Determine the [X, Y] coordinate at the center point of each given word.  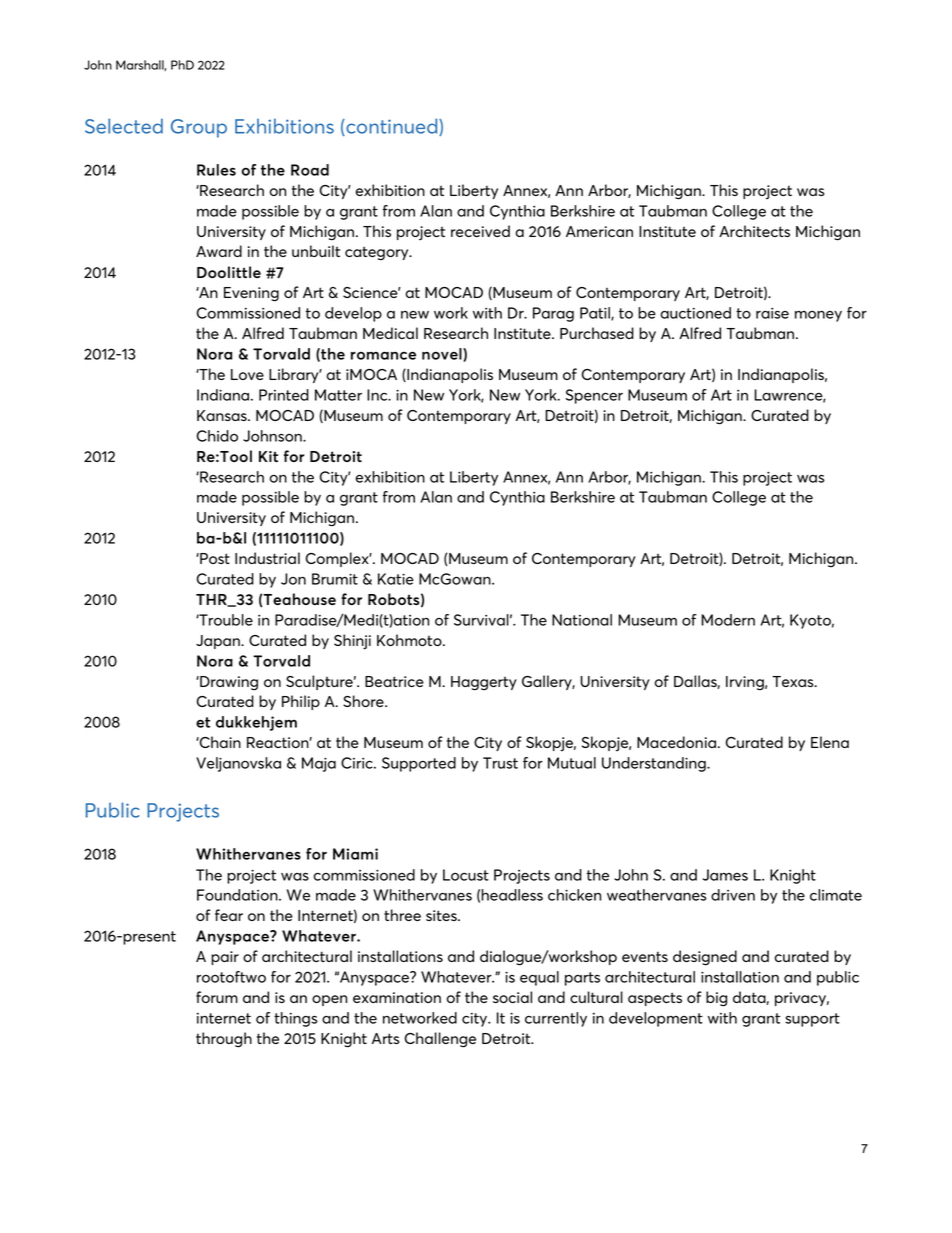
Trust [500, 763]
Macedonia [676, 742]
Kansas [223, 415]
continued [392, 127]
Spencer [594, 396]
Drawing [228, 683]
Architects [754, 231]
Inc [378, 395]
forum [217, 997]
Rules [216, 170]
